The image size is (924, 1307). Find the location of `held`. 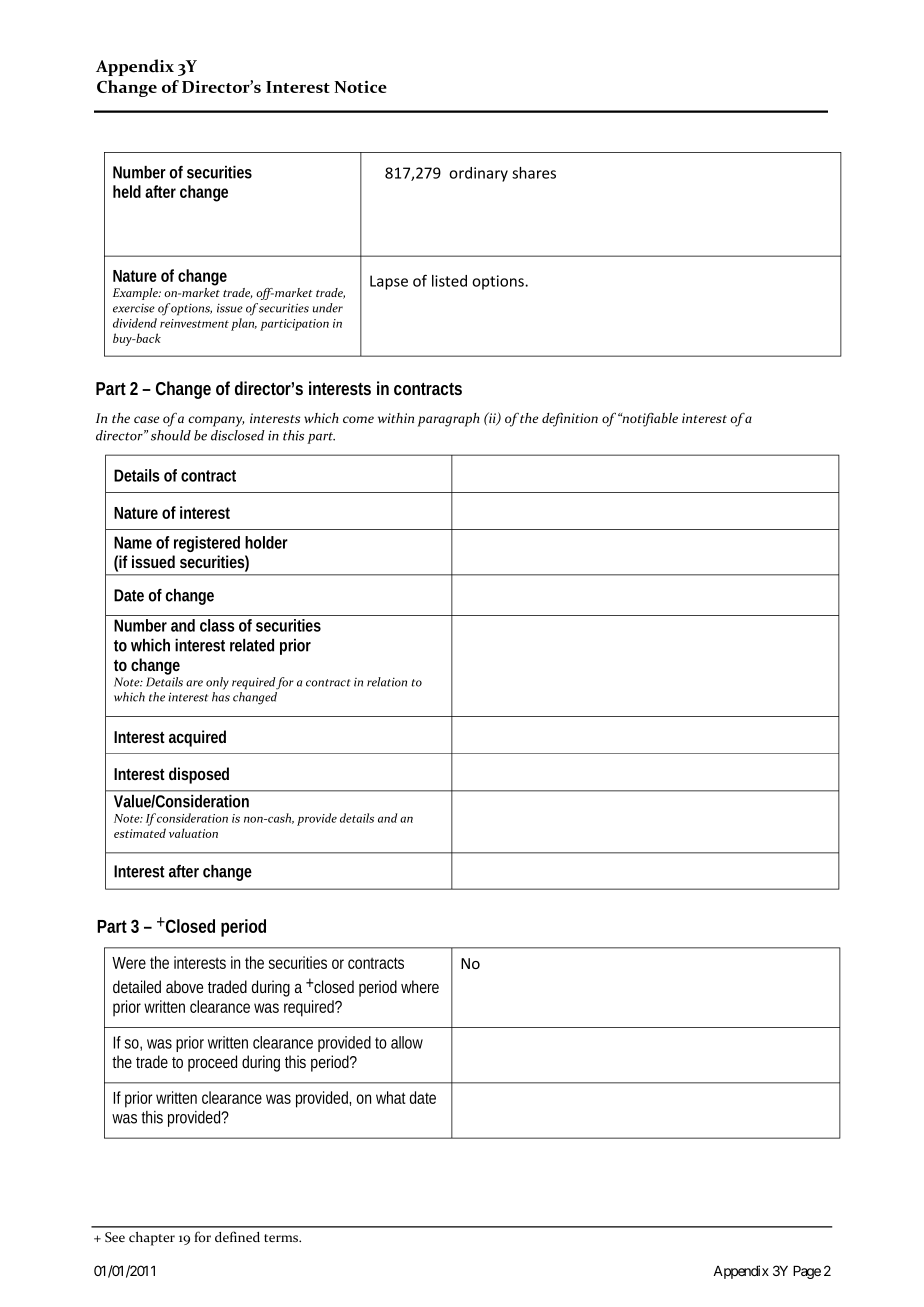

held is located at coordinates (127, 191).
